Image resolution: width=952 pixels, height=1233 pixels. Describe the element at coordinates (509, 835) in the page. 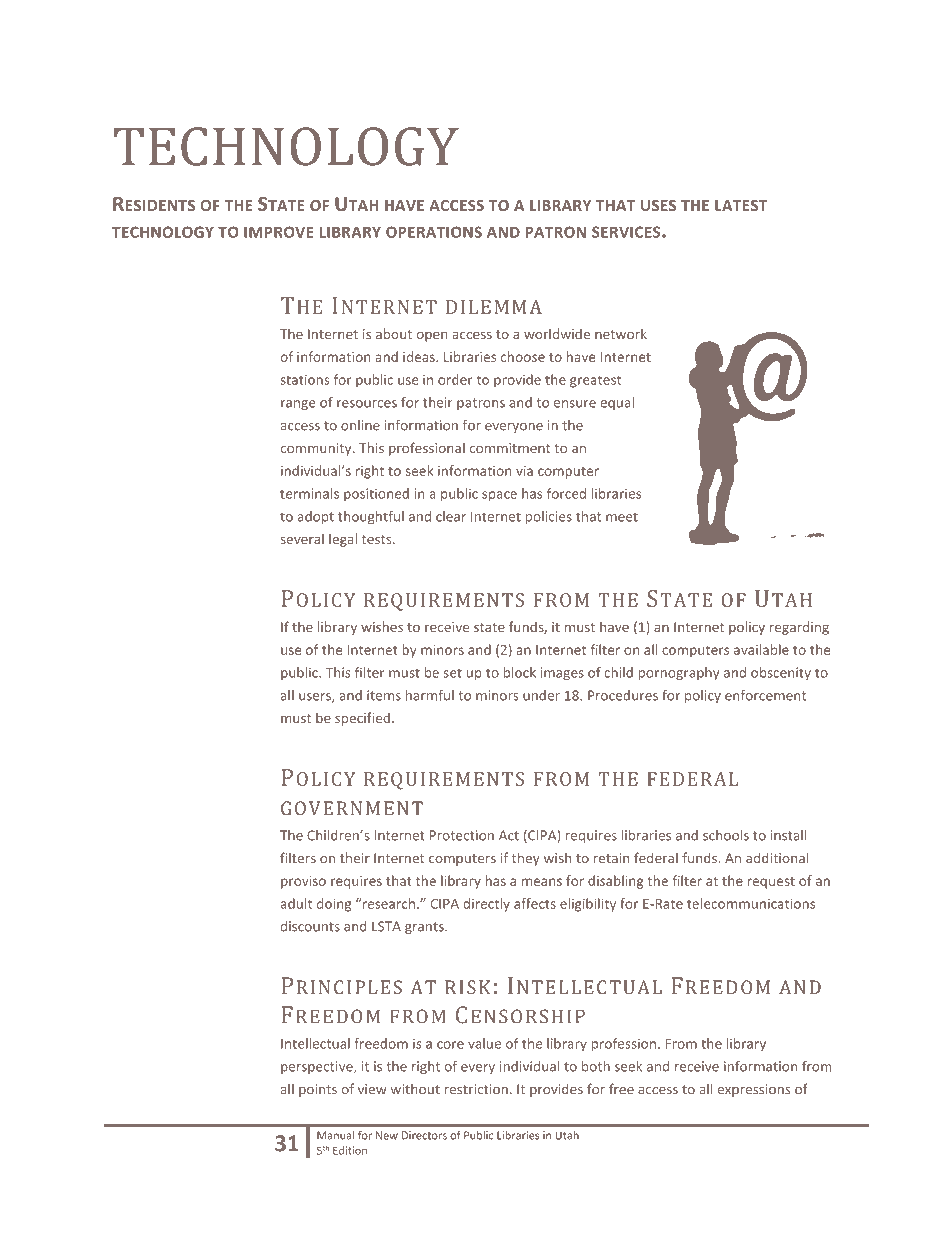

I see `Act` at that location.
